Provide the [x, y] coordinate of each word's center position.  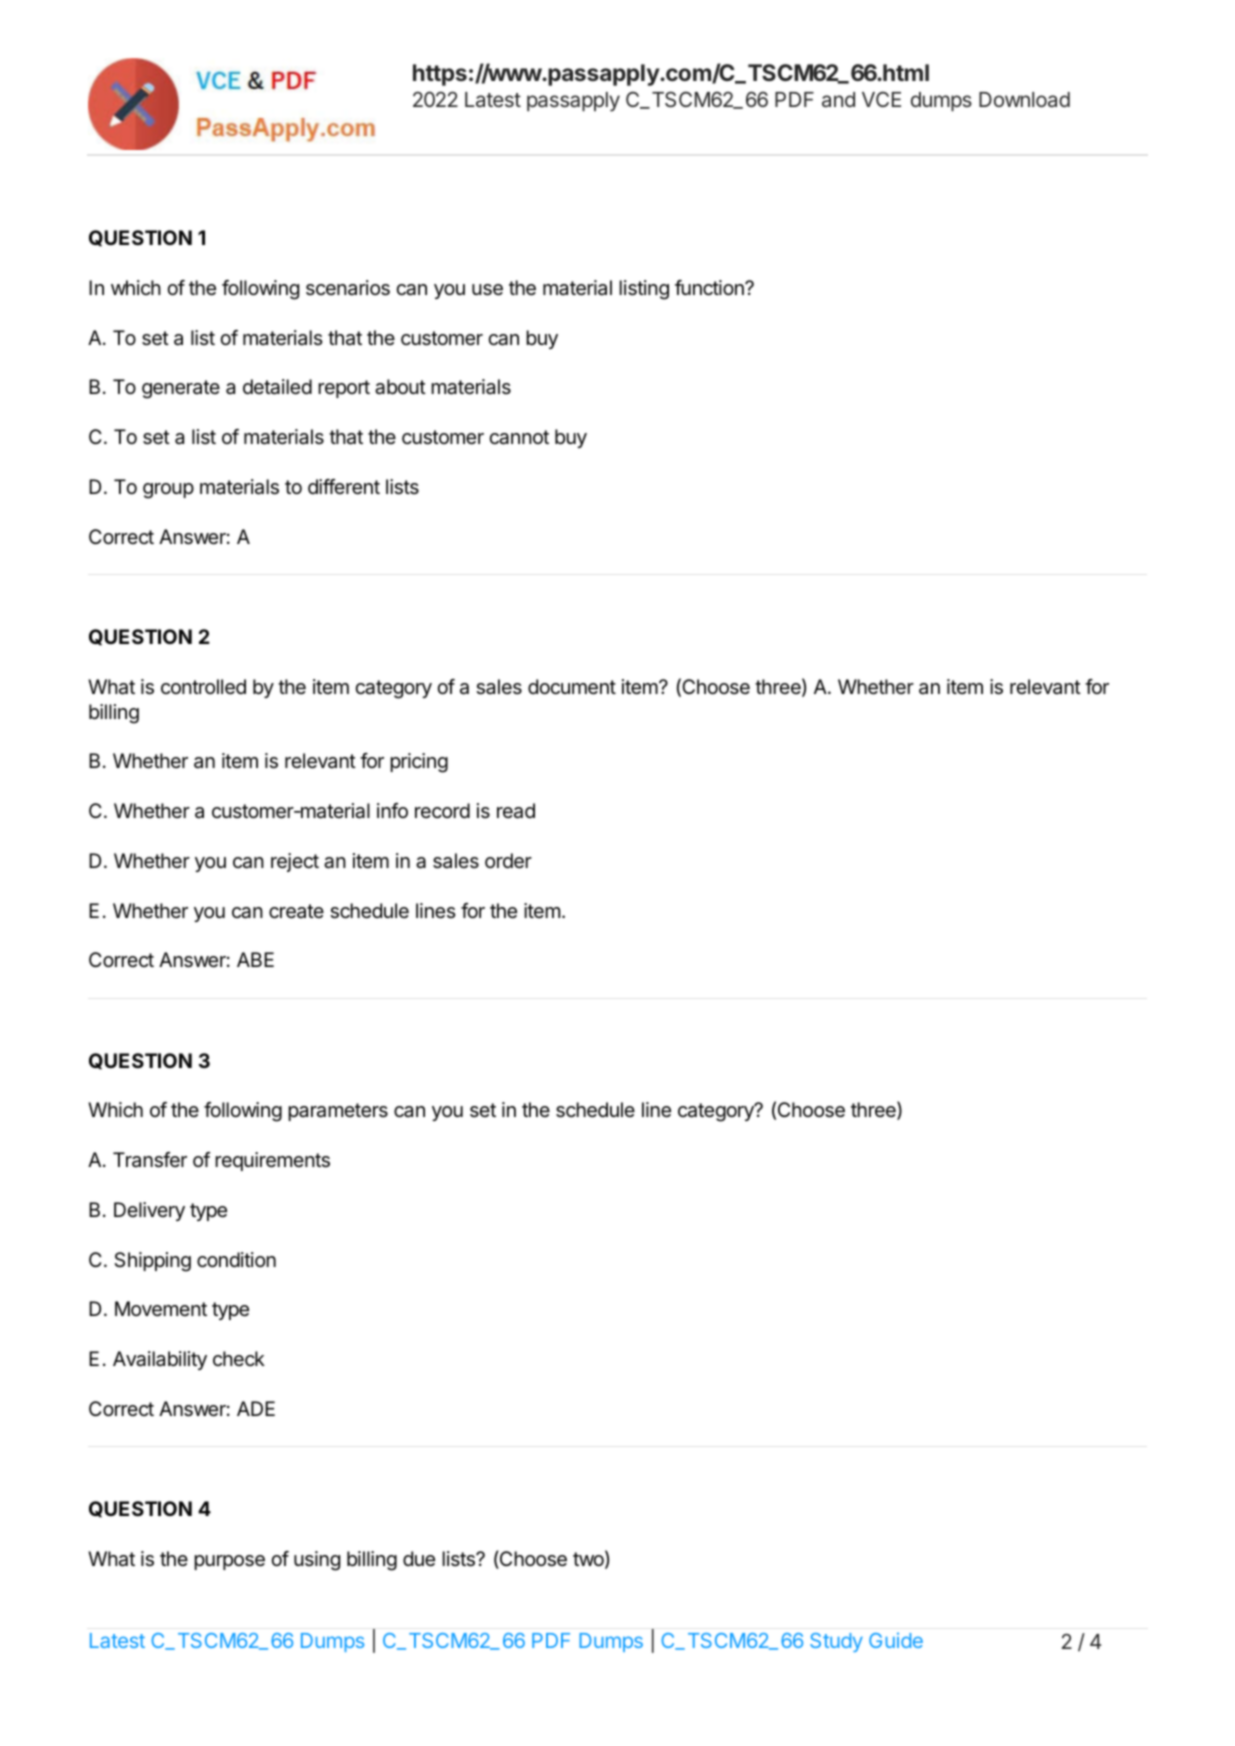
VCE [881, 99]
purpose [229, 1562]
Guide [896, 1640]
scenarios [348, 288]
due [419, 1558]
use [487, 290]
